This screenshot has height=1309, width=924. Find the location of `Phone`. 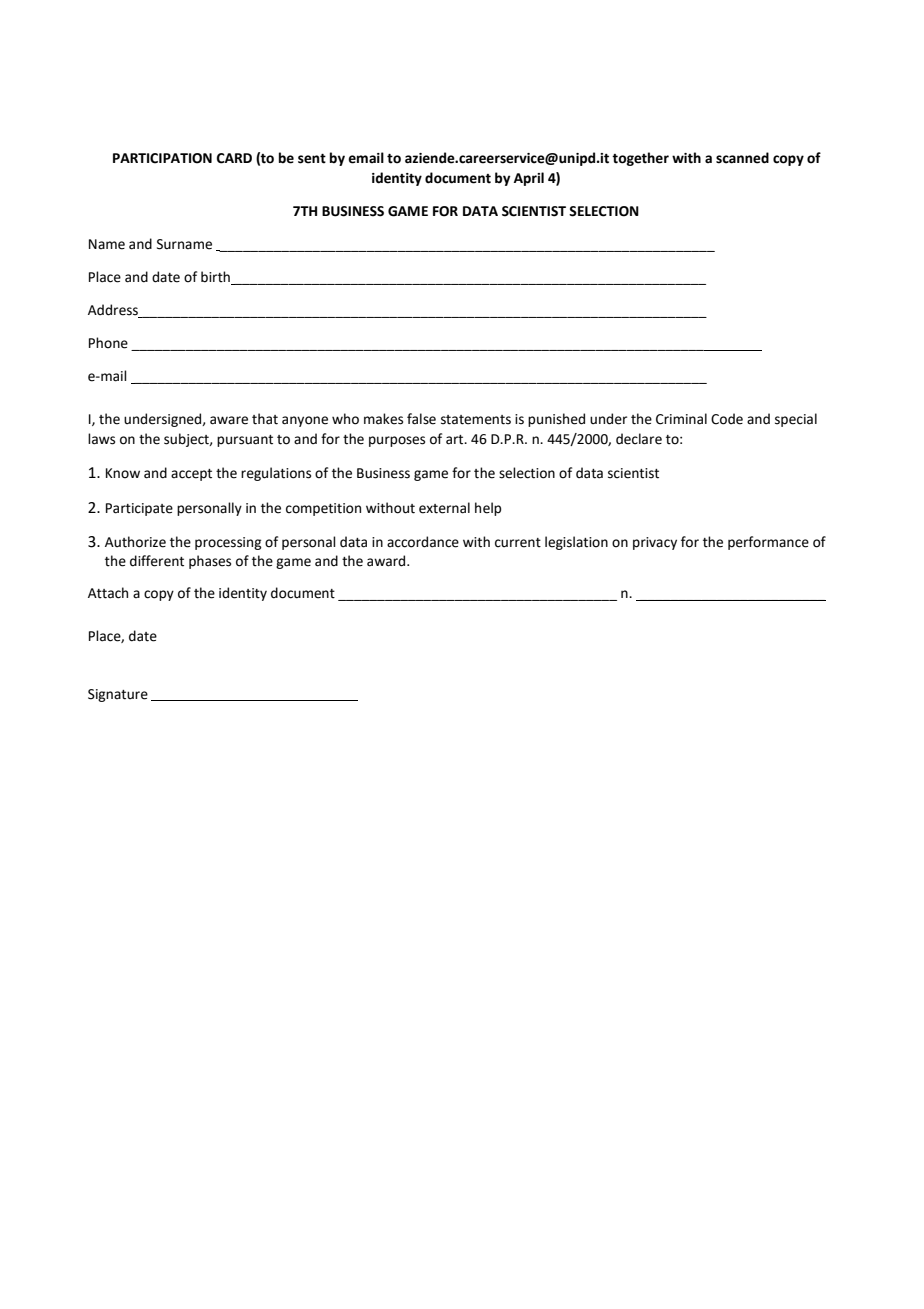

Phone is located at coordinates (108, 343).
